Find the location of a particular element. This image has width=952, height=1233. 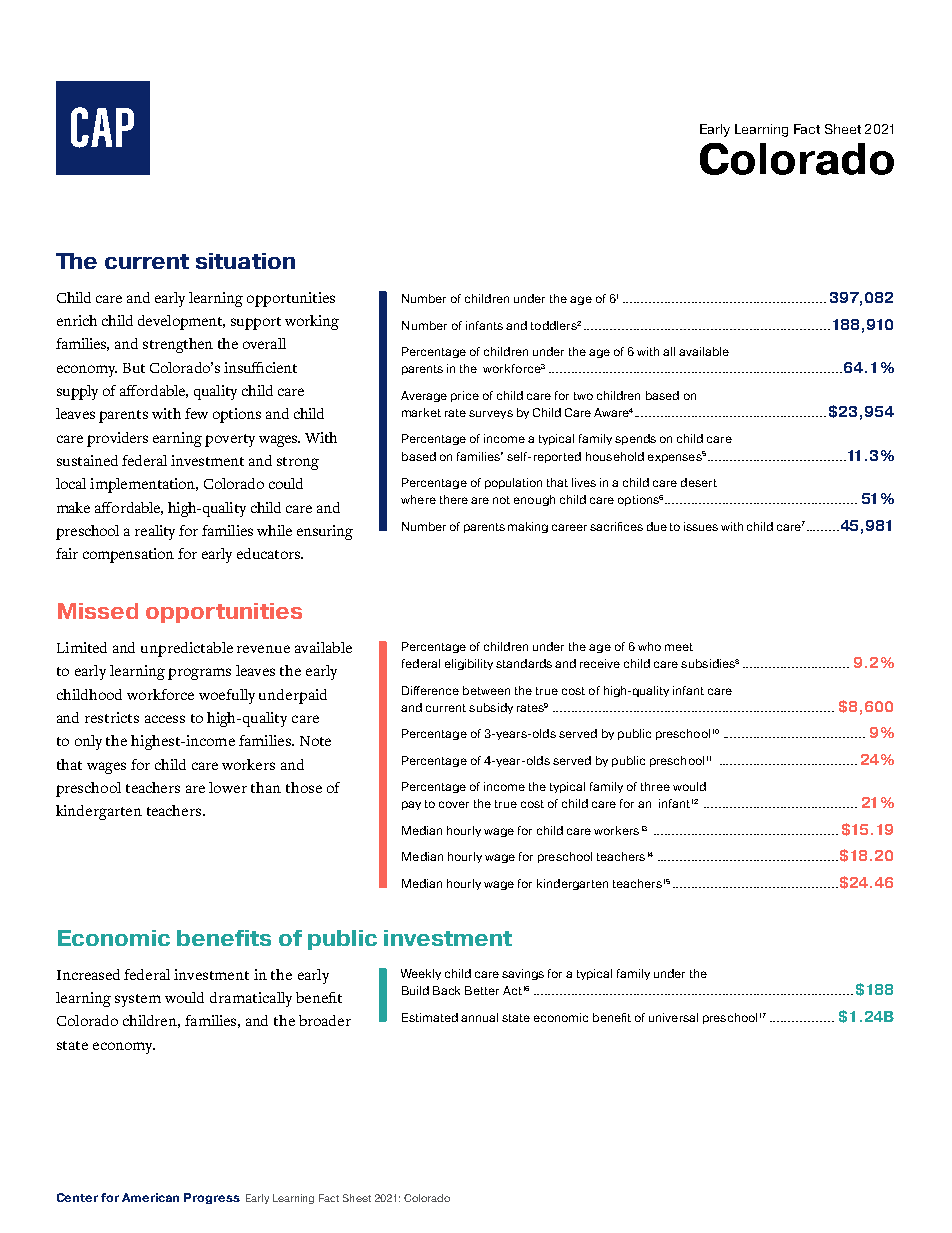

working is located at coordinates (312, 322).
